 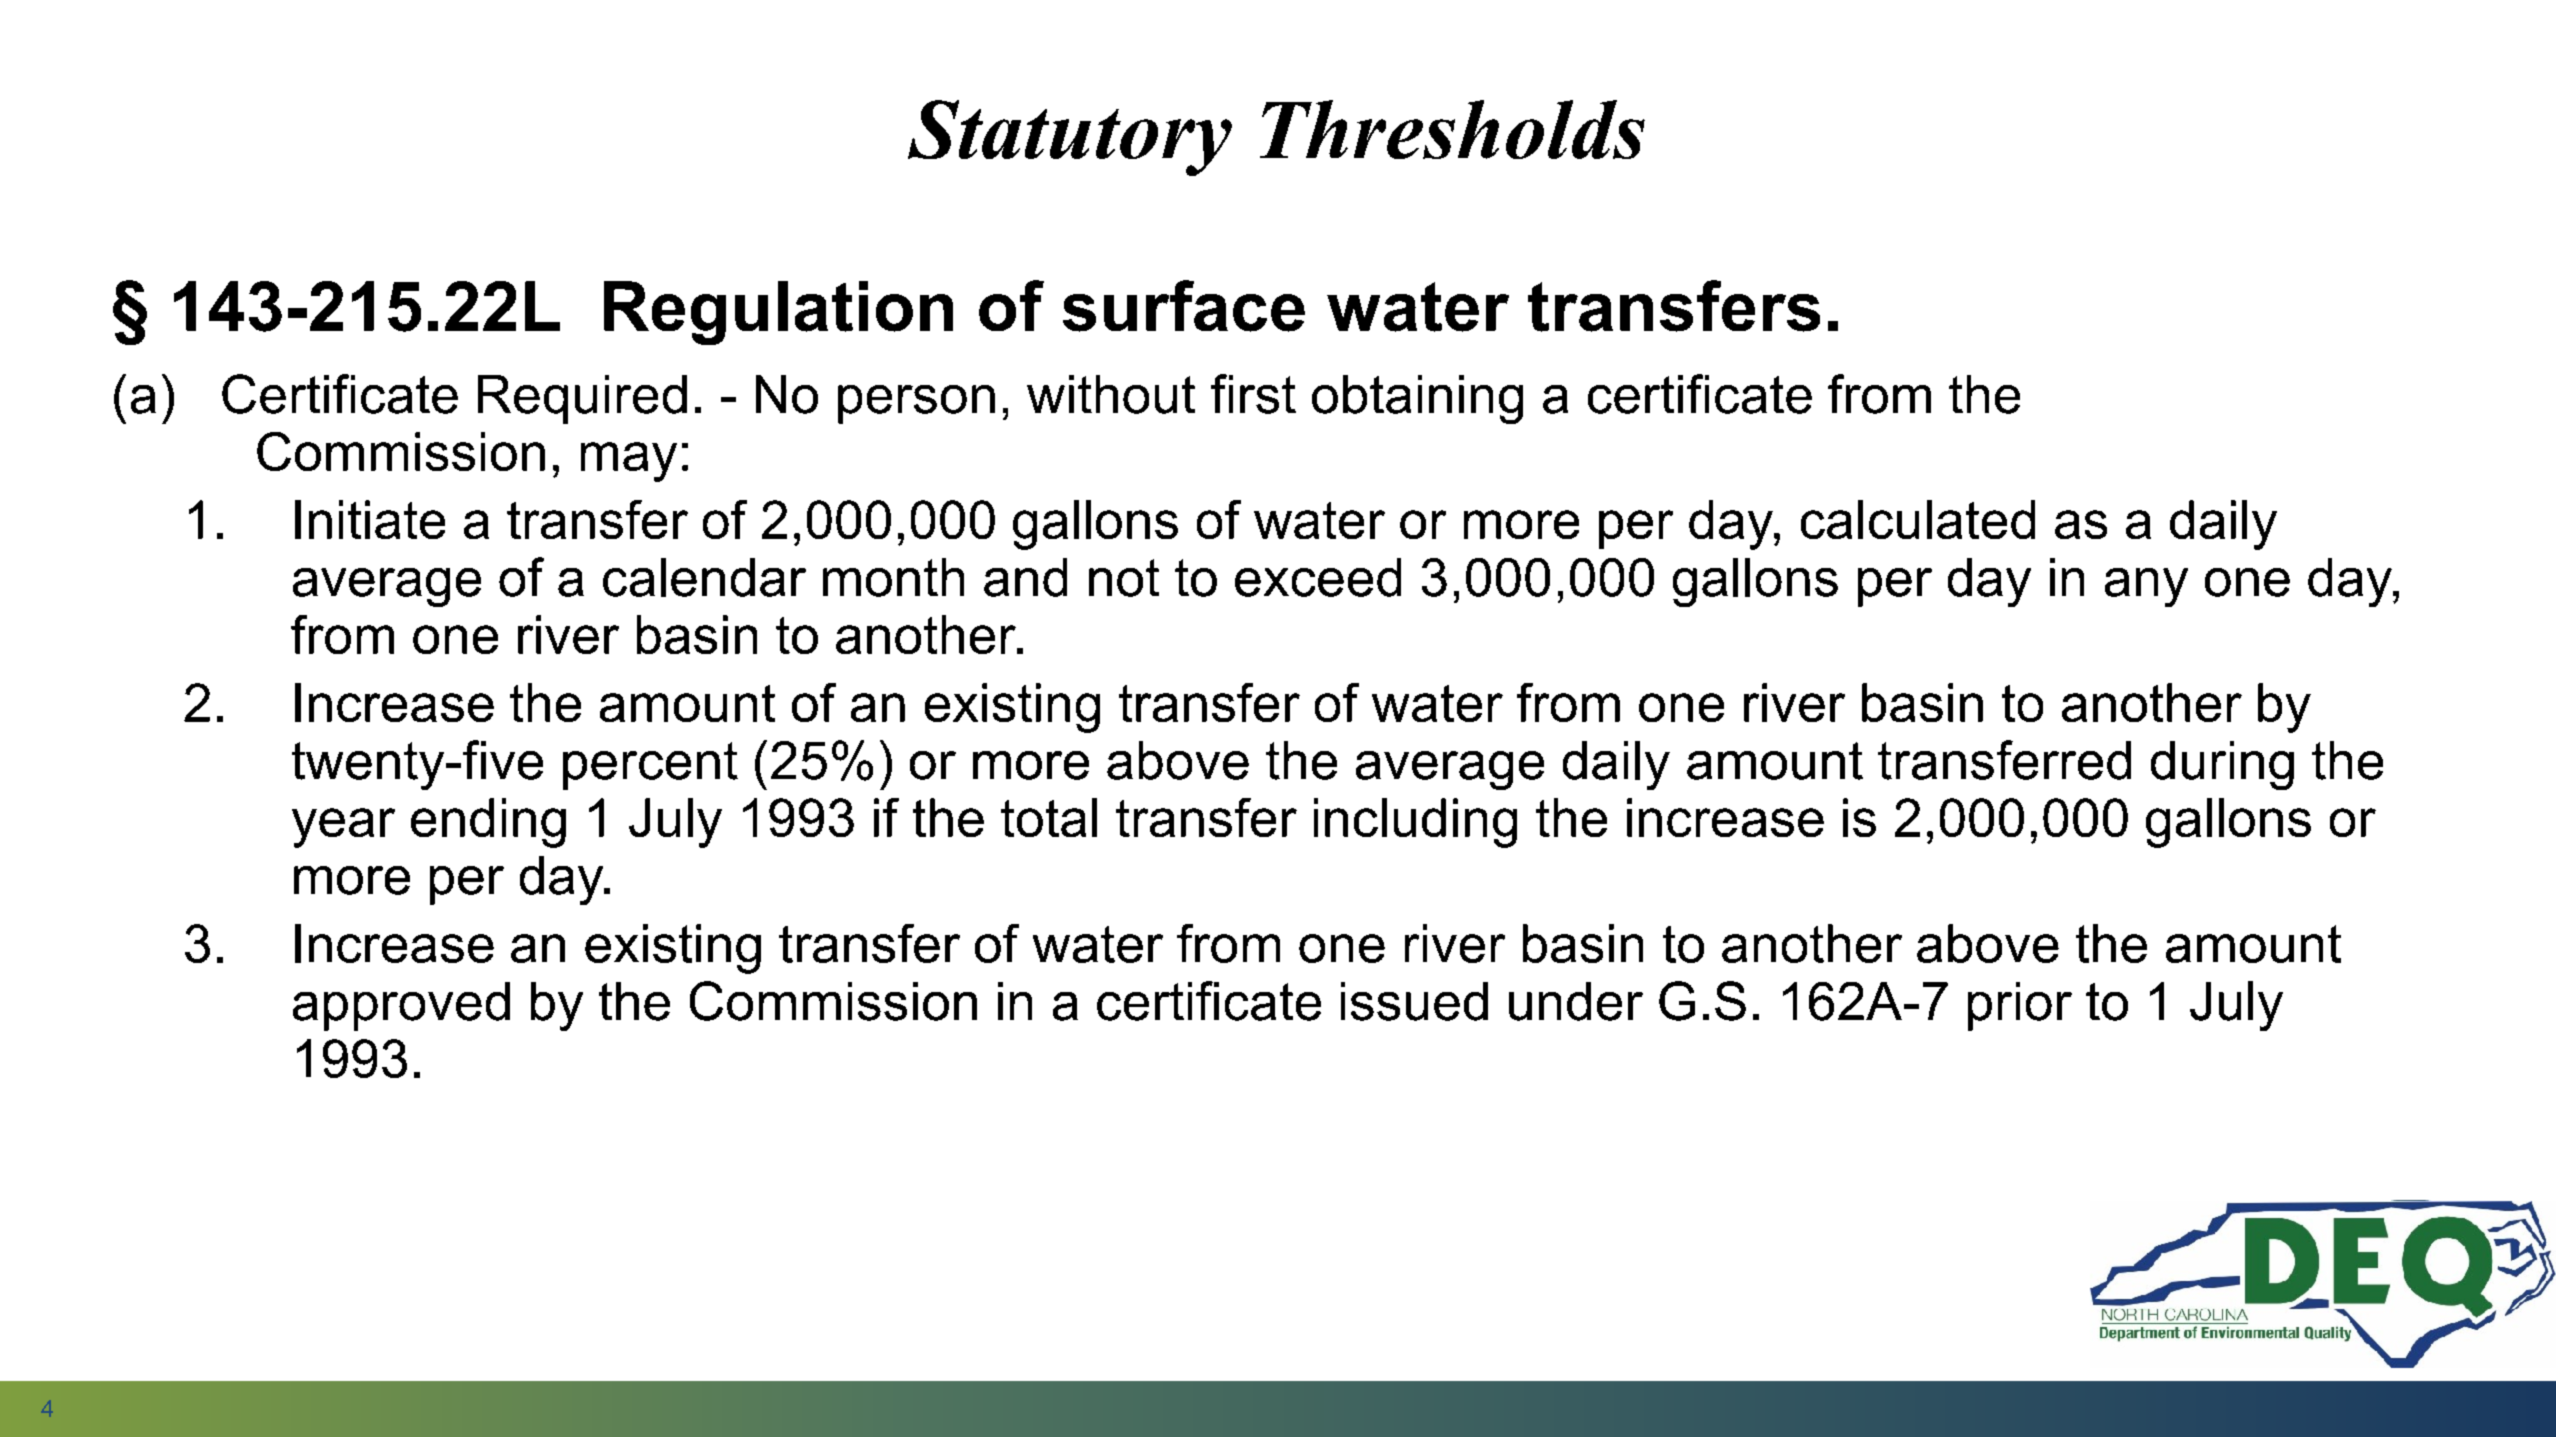 I want to click on any, so click(x=2146, y=587).
